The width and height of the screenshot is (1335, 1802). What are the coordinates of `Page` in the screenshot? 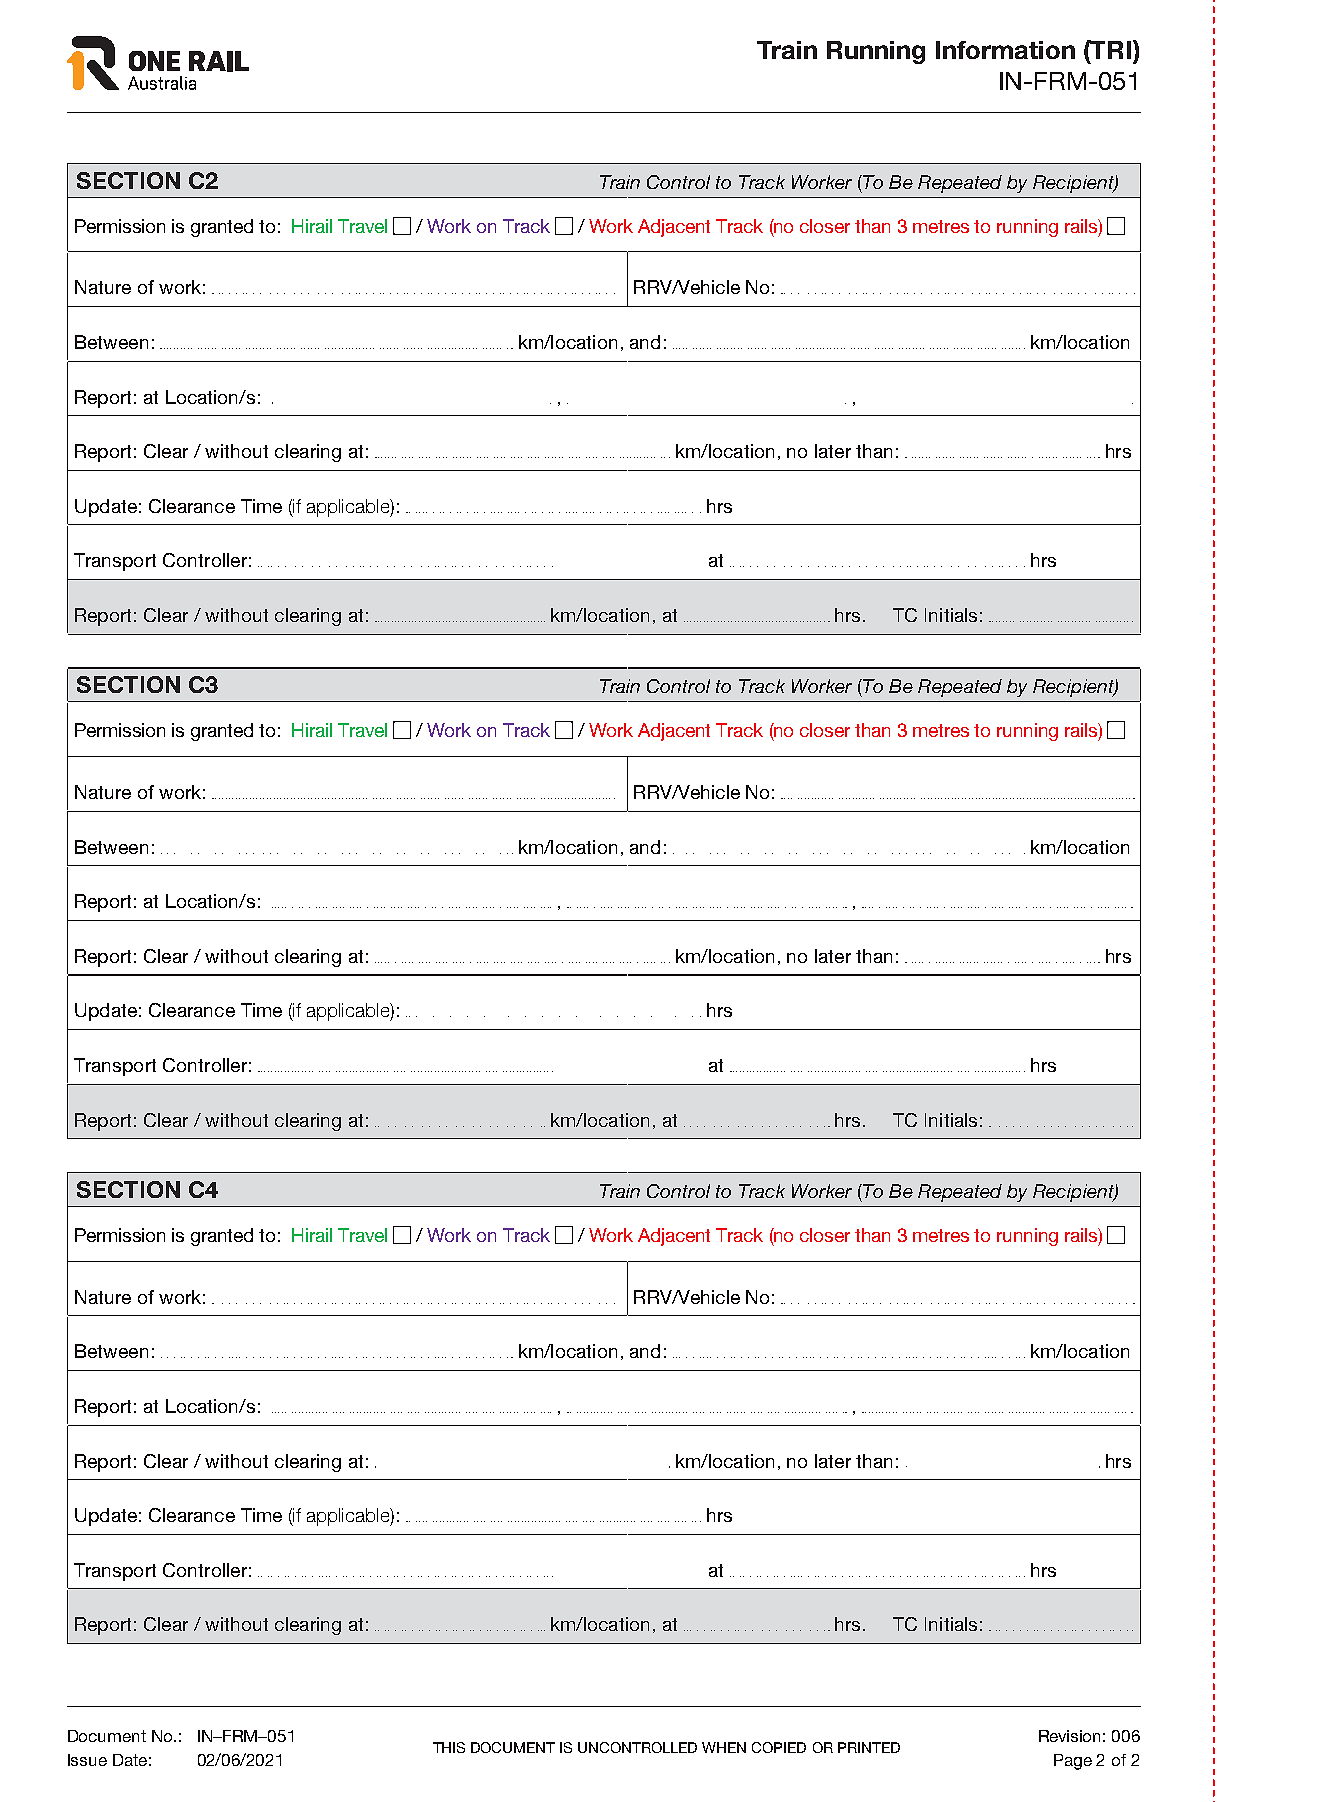 It's located at (1073, 1762).
